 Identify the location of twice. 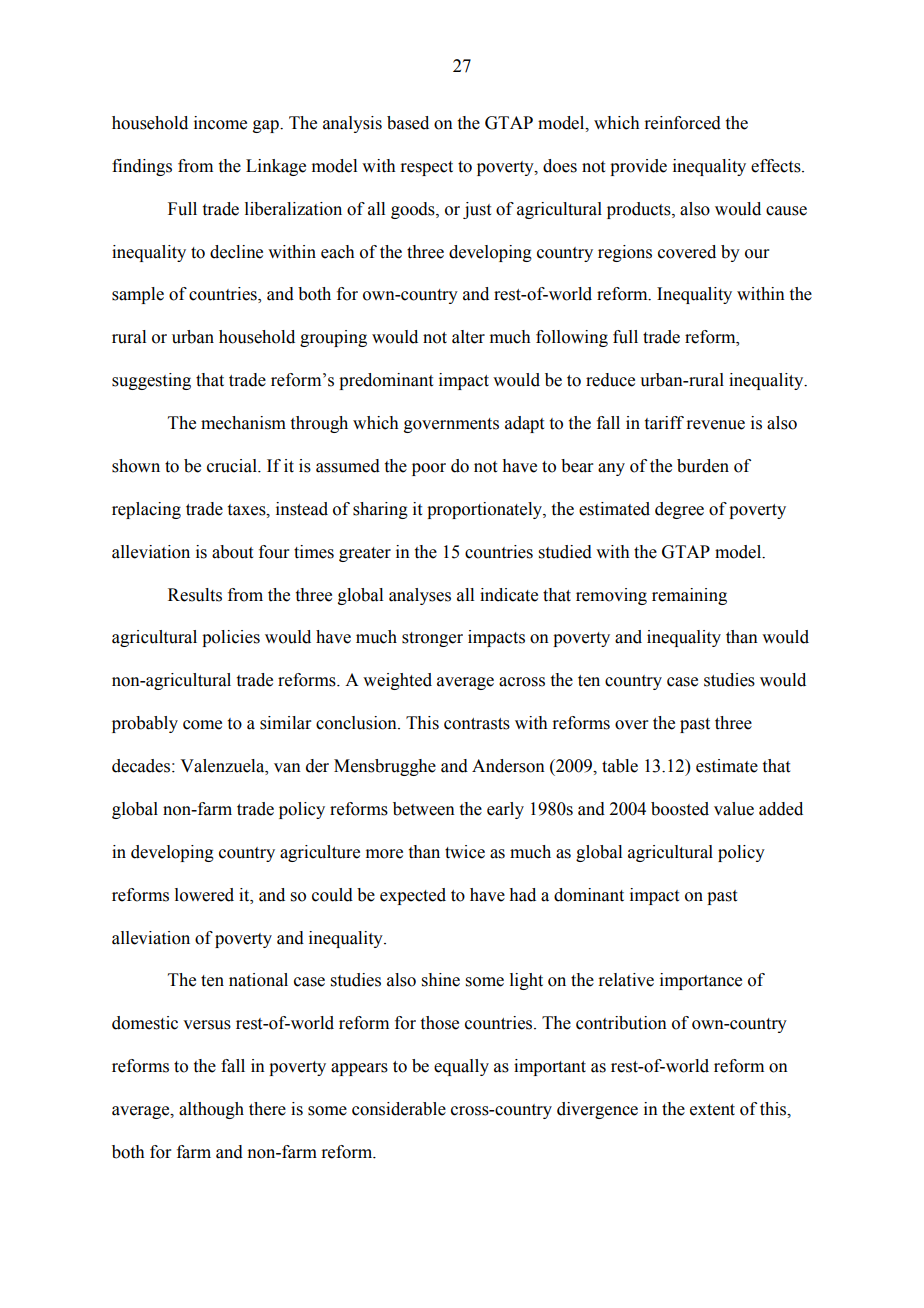
(465, 852).
